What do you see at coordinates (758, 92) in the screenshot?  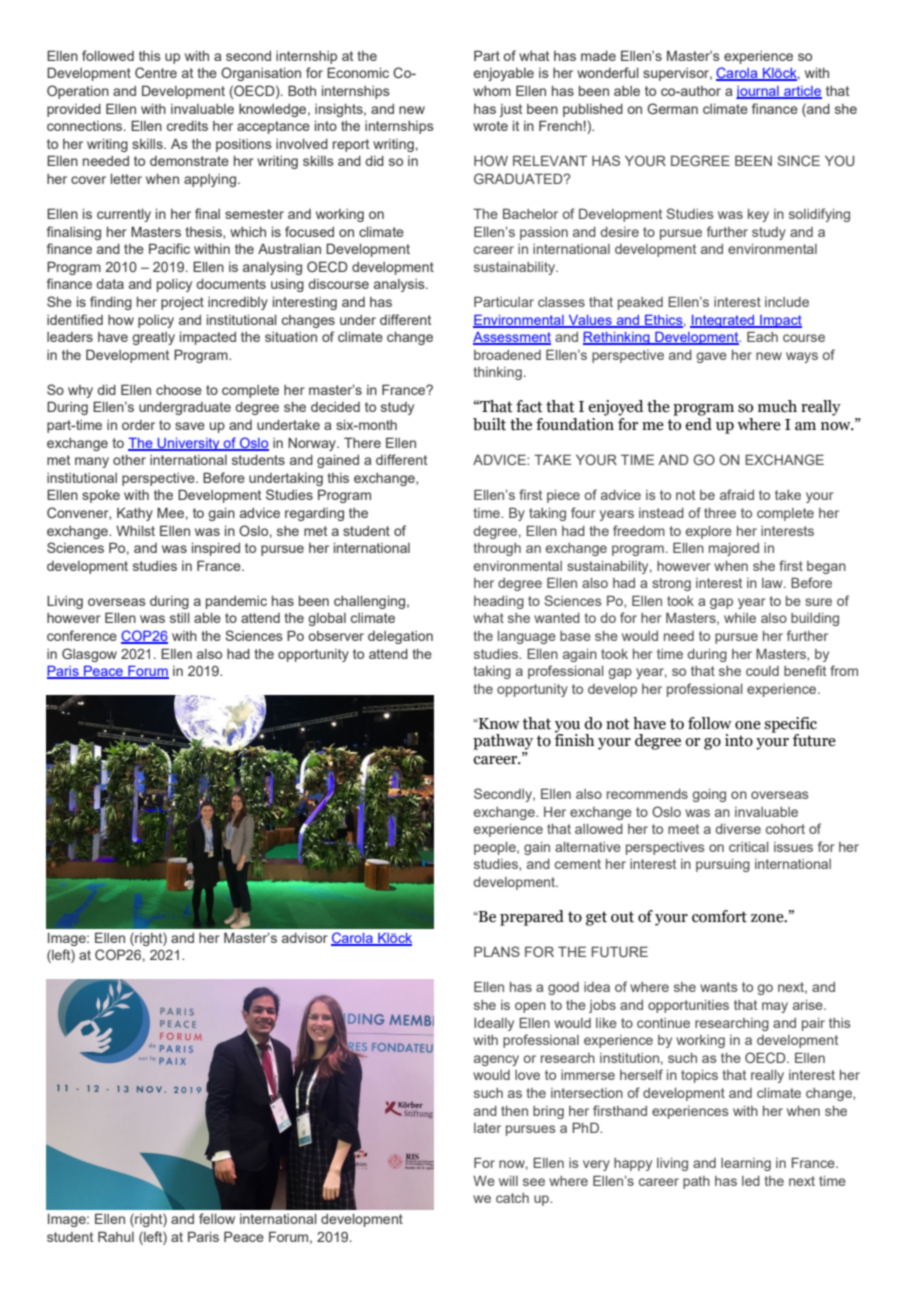 I see `journal` at bounding box center [758, 92].
